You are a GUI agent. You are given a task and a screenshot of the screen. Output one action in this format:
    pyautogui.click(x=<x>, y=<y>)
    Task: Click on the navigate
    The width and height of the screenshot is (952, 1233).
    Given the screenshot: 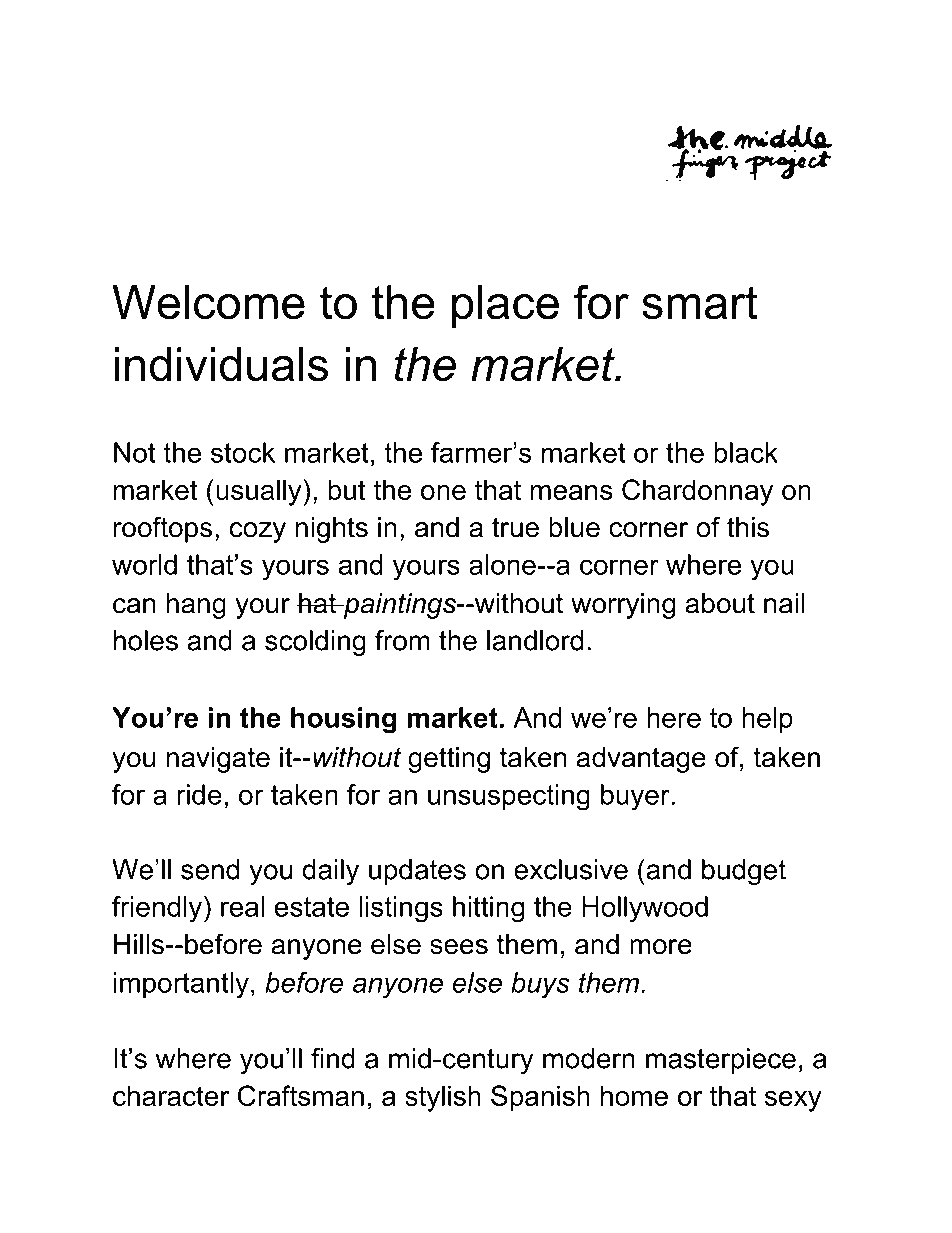 What is the action you would take?
    pyautogui.click(x=218, y=760)
